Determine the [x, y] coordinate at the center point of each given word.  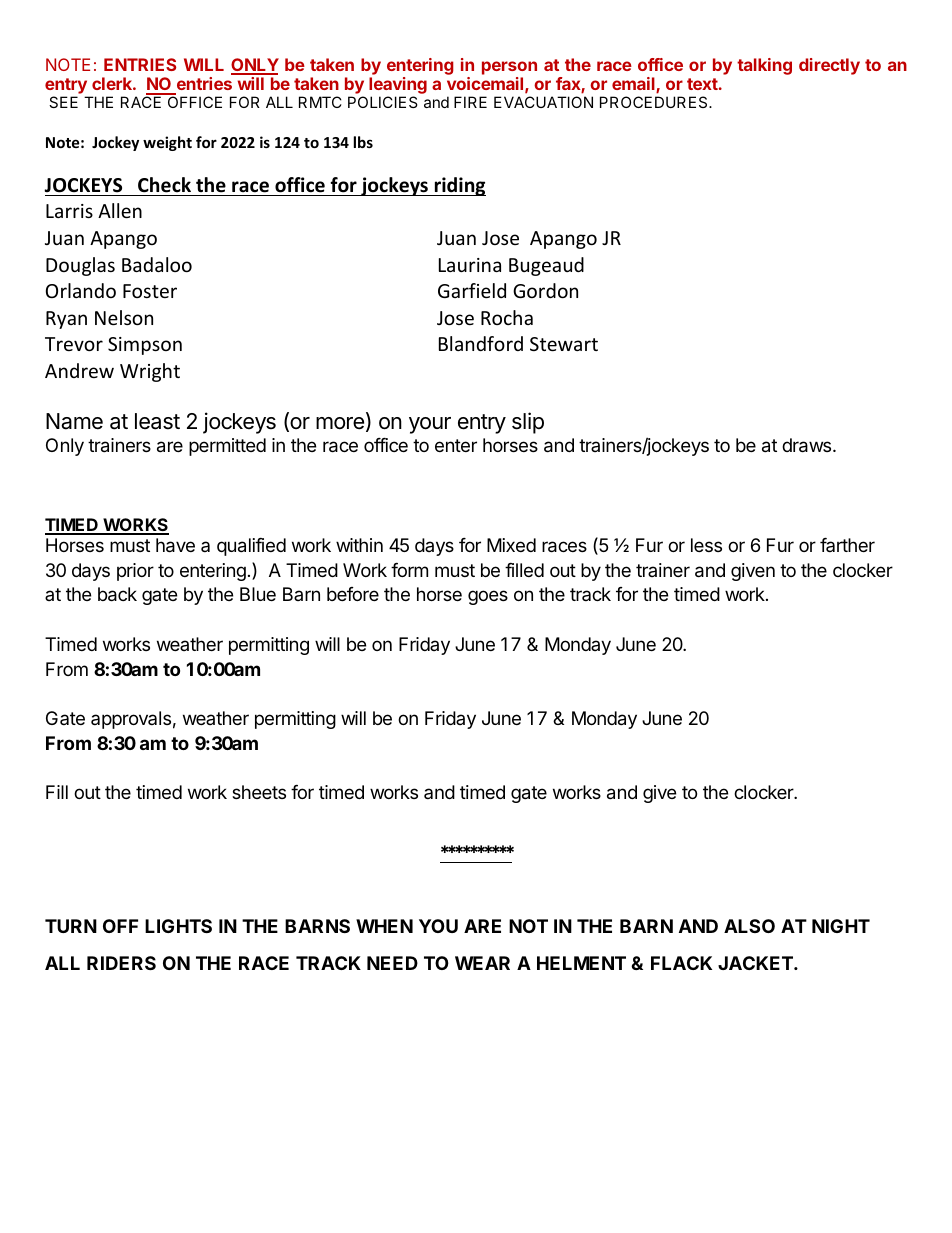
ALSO [749, 926]
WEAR [482, 963]
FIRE [470, 102]
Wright [150, 372]
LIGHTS [178, 926]
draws [808, 445]
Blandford [481, 343]
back [117, 594]
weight [167, 143]
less [706, 545]
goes [488, 597]
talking [764, 66]
